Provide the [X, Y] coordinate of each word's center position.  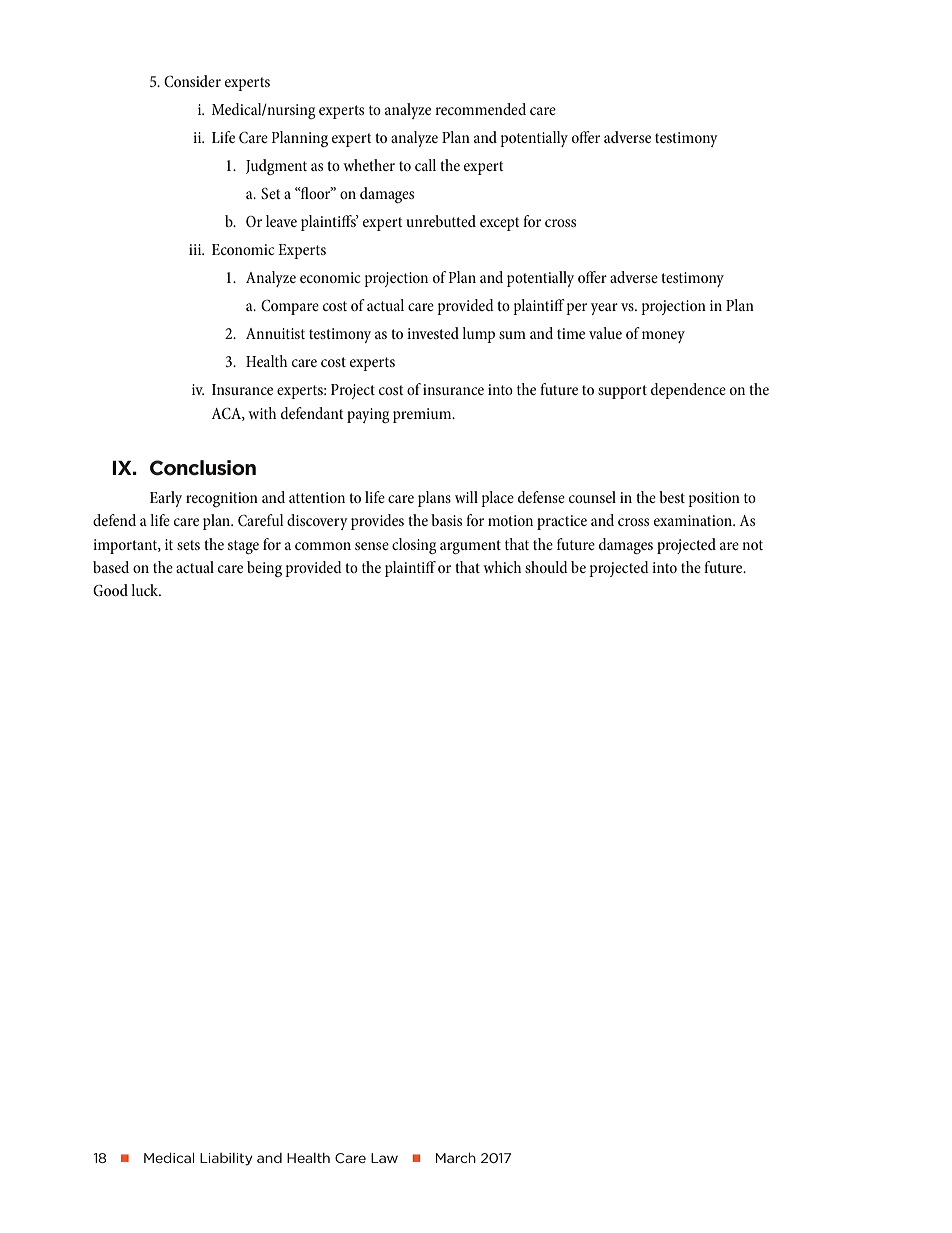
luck [146, 590]
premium [423, 415]
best [672, 497]
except [499, 224]
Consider [192, 81]
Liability [226, 1159]
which [502, 567]
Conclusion [203, 468]
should [546, 567]
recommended [480, 109]
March [456, 1158]
